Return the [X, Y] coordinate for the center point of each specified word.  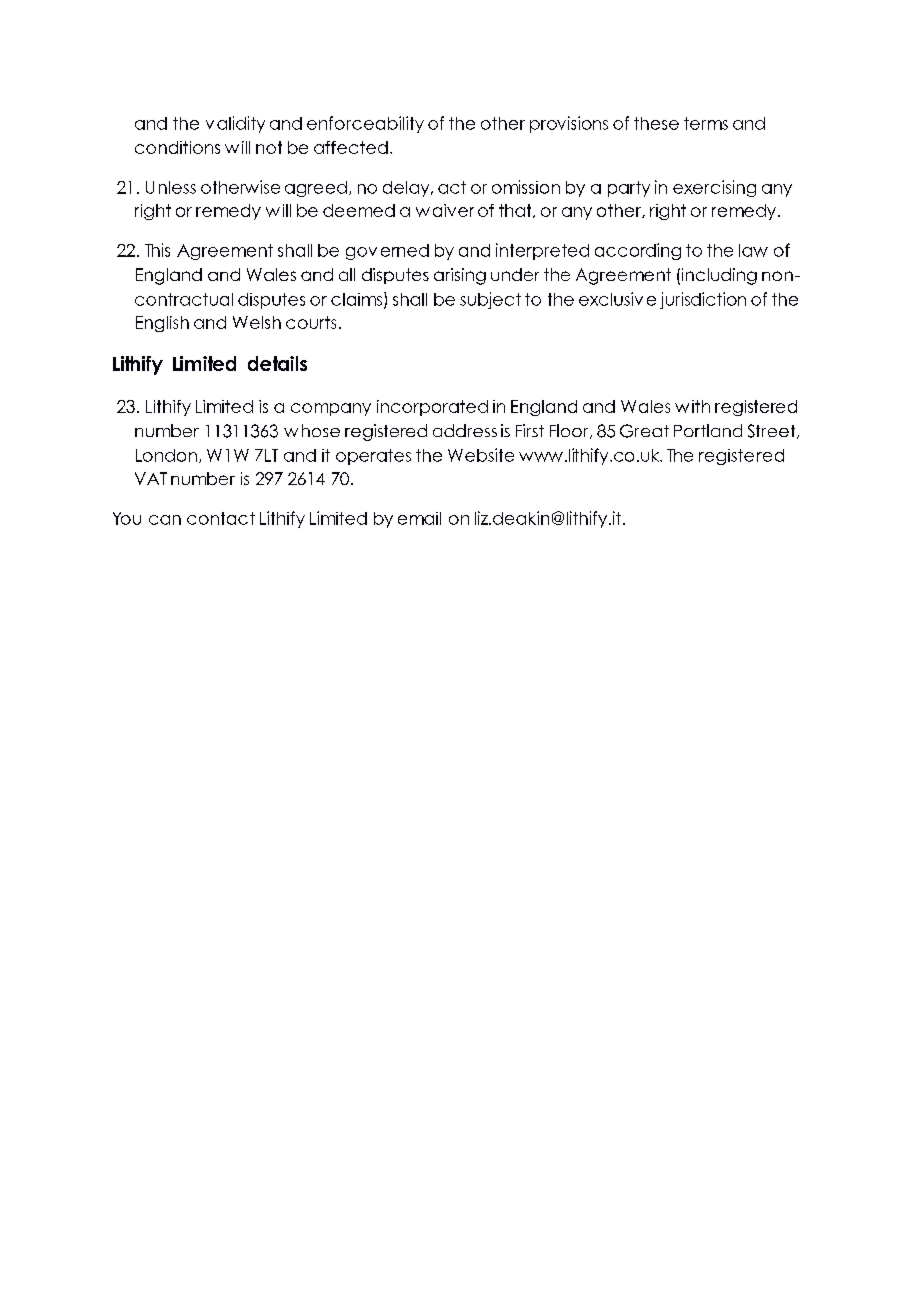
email [419, 518]
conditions [177, 147]
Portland [708, 430]
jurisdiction [703, 300]
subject [490, 300]
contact [221, 518]
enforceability [365, 124]
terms [706, 123]
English [162, 324]
